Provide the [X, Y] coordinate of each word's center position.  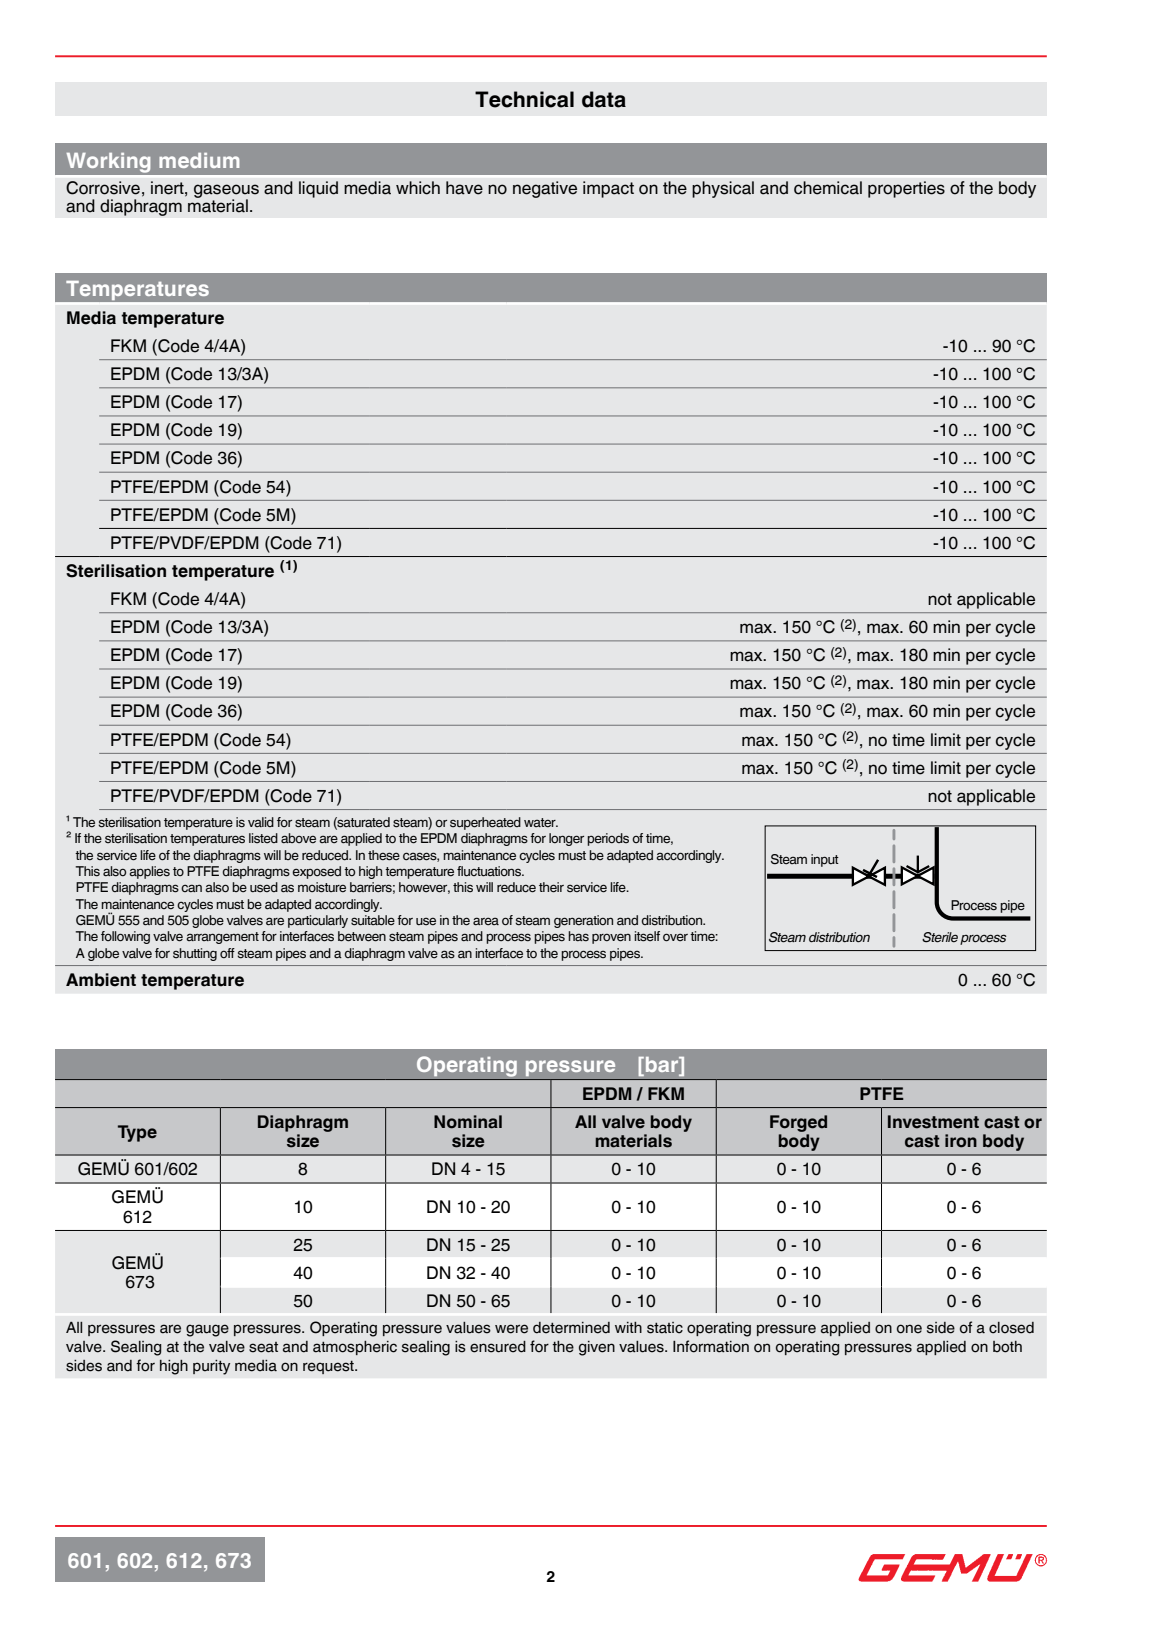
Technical [524, 99]
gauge [207, 1330]
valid [261, 822]
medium [199, 160]
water [541, 822]
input [825, 860]
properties [906, 189]
